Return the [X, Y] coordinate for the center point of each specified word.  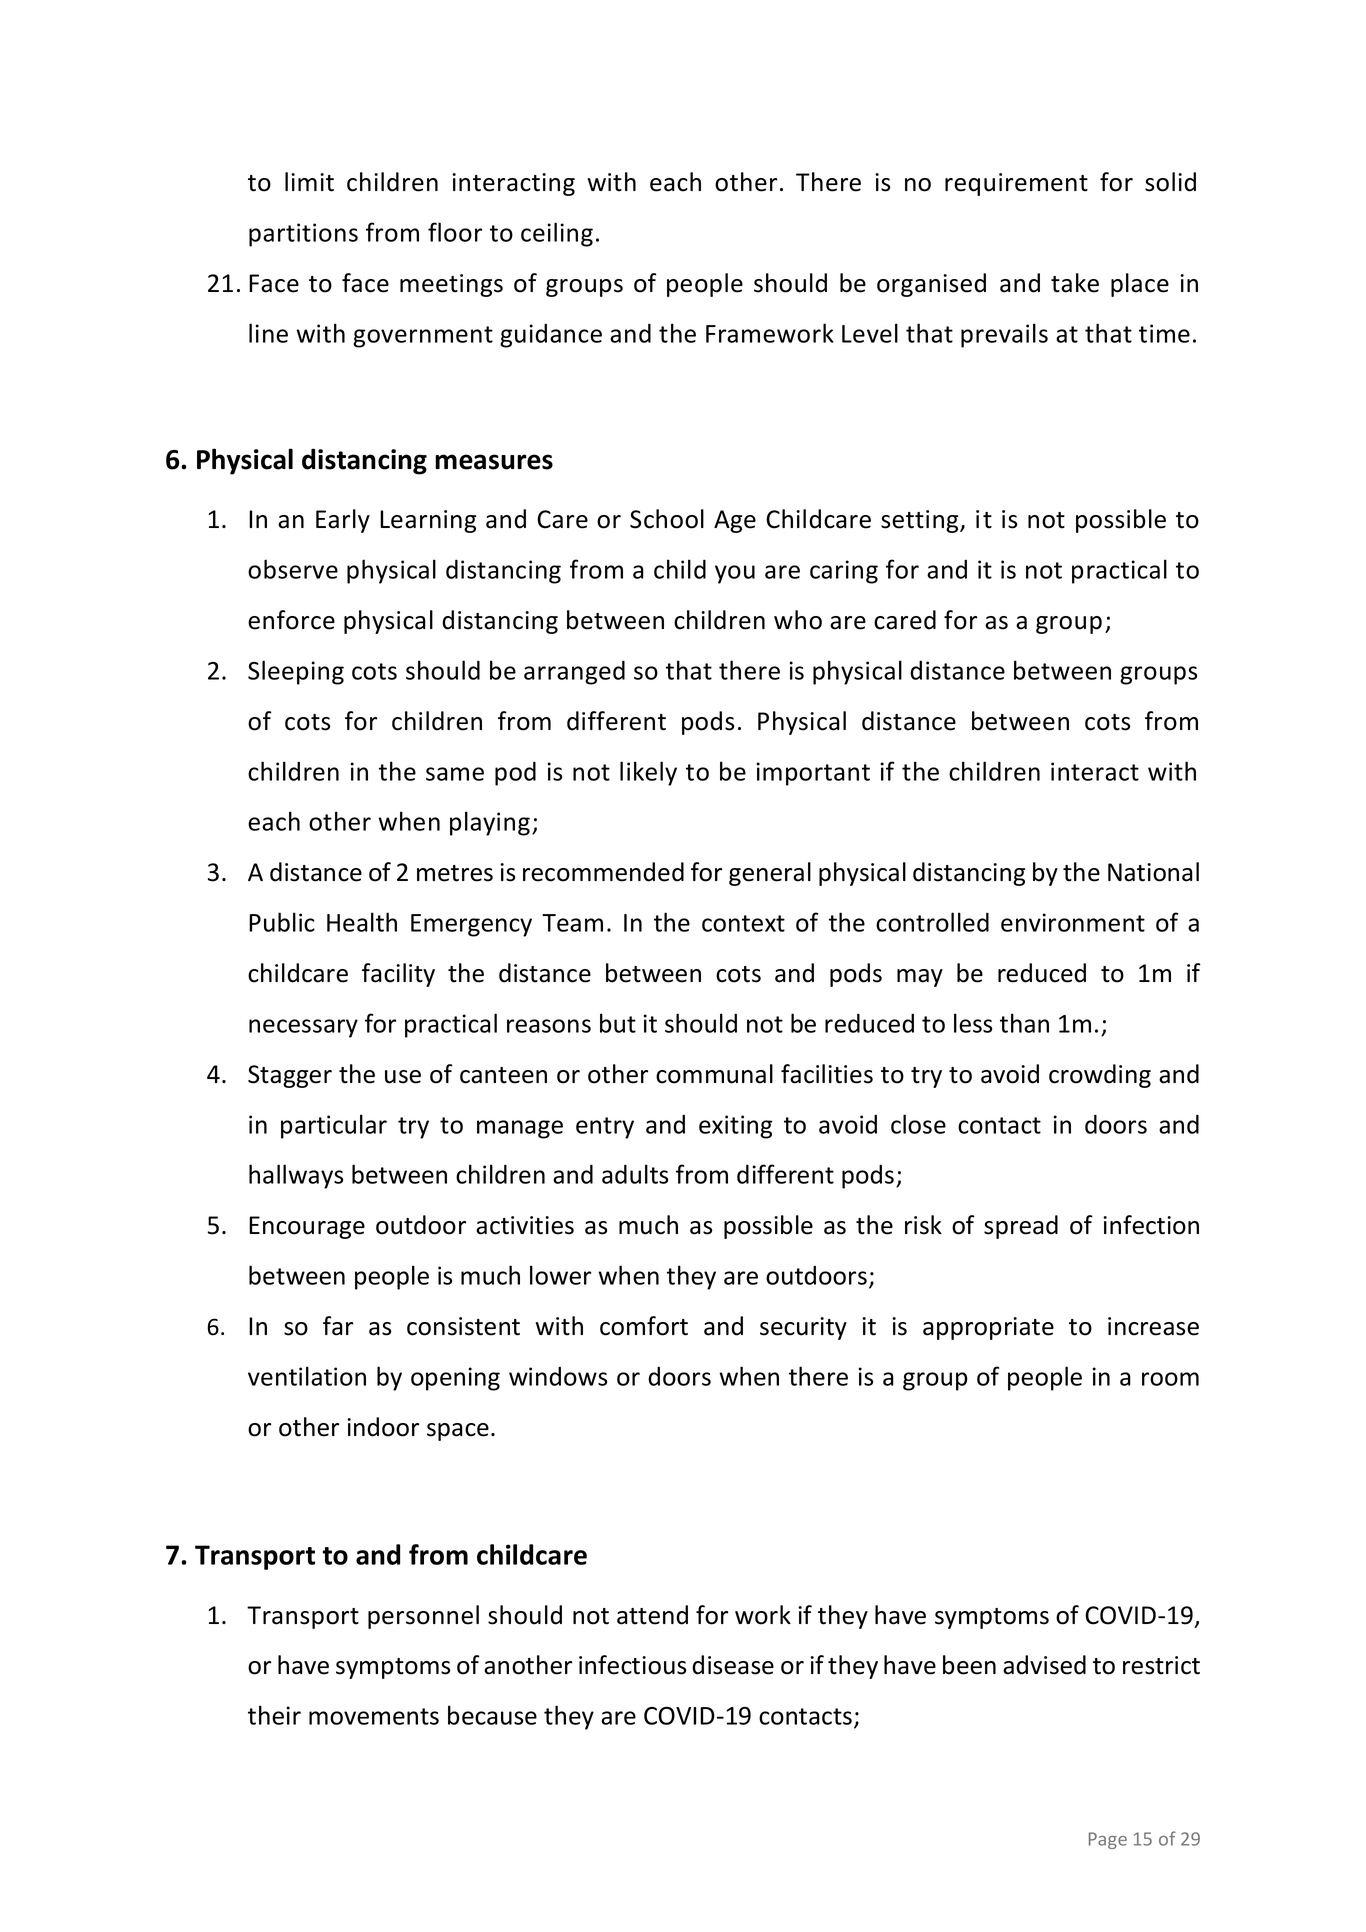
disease [733, 1665]
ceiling [557, 234]
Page [1108, 1840]
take [1075, 283]
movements [374, 1716]
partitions [303, 235]
